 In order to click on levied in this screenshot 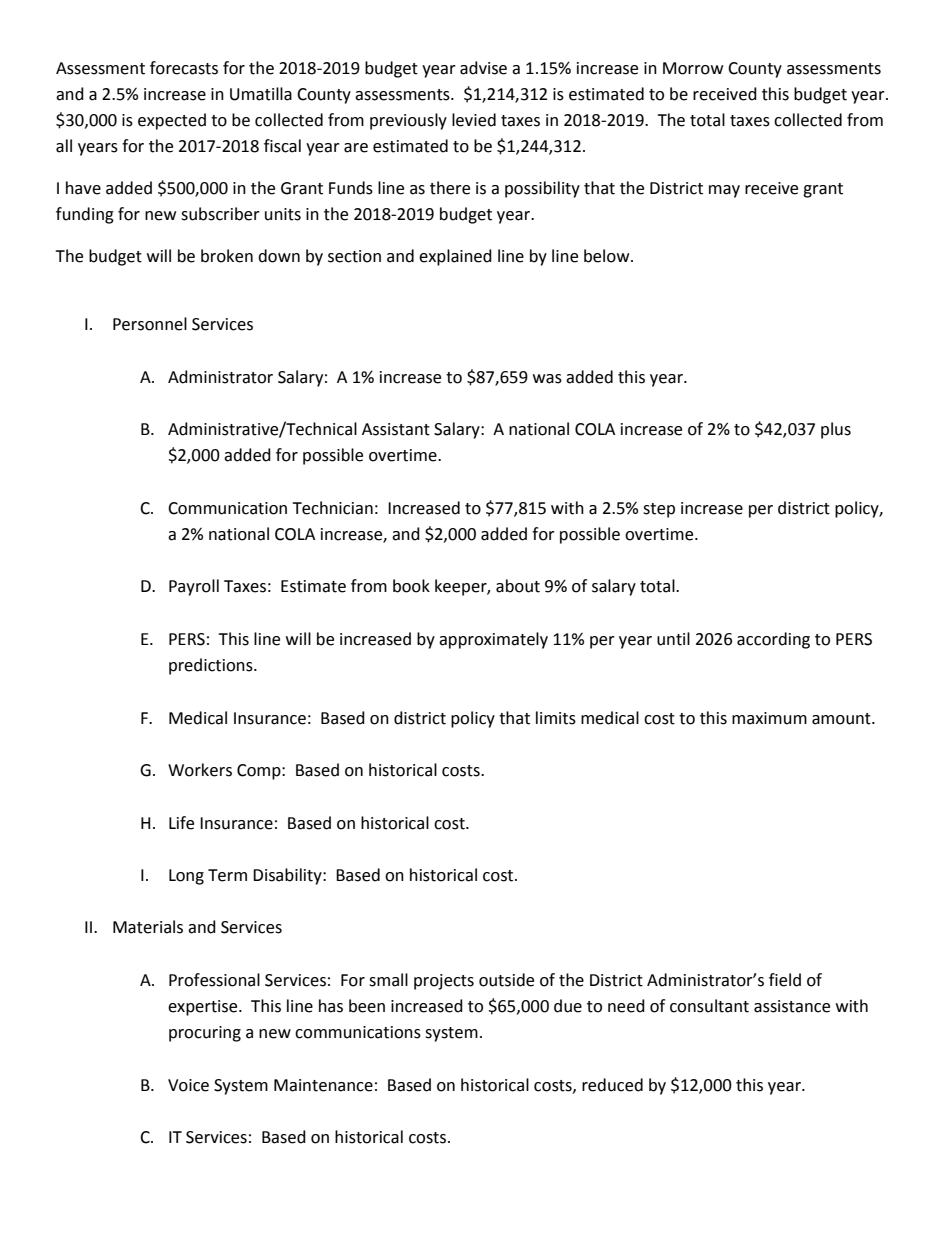, I will do `click(474, 120)`.
